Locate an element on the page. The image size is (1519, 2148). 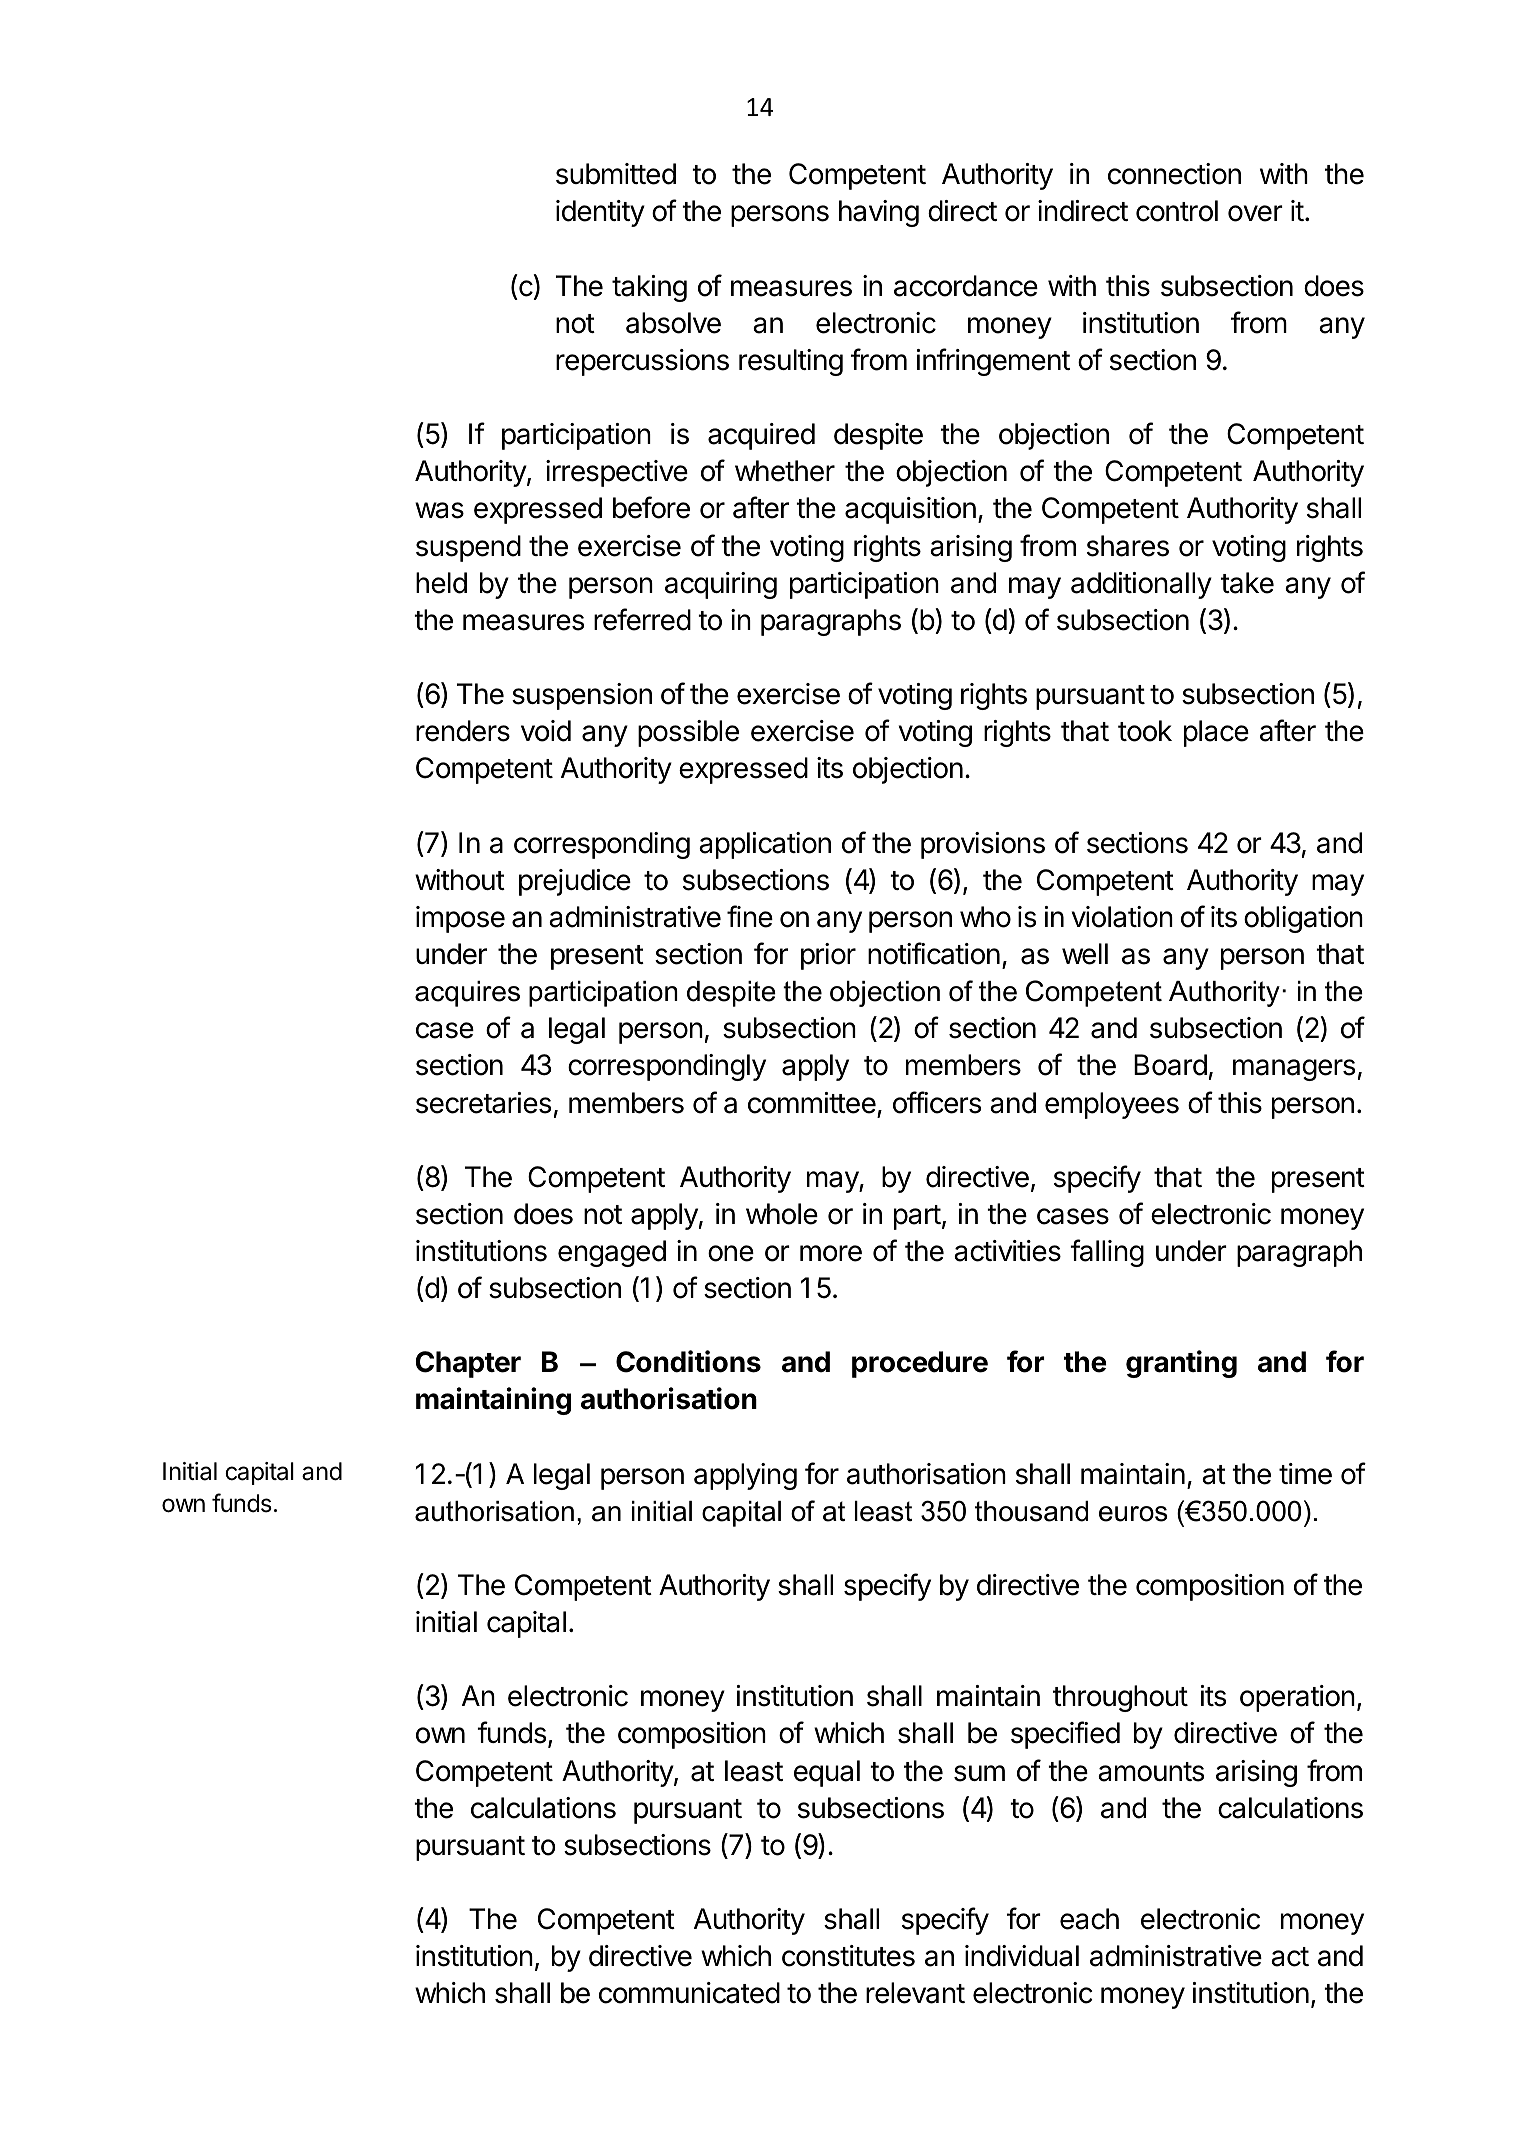
Board is located at coordinates (1170, 1065).
